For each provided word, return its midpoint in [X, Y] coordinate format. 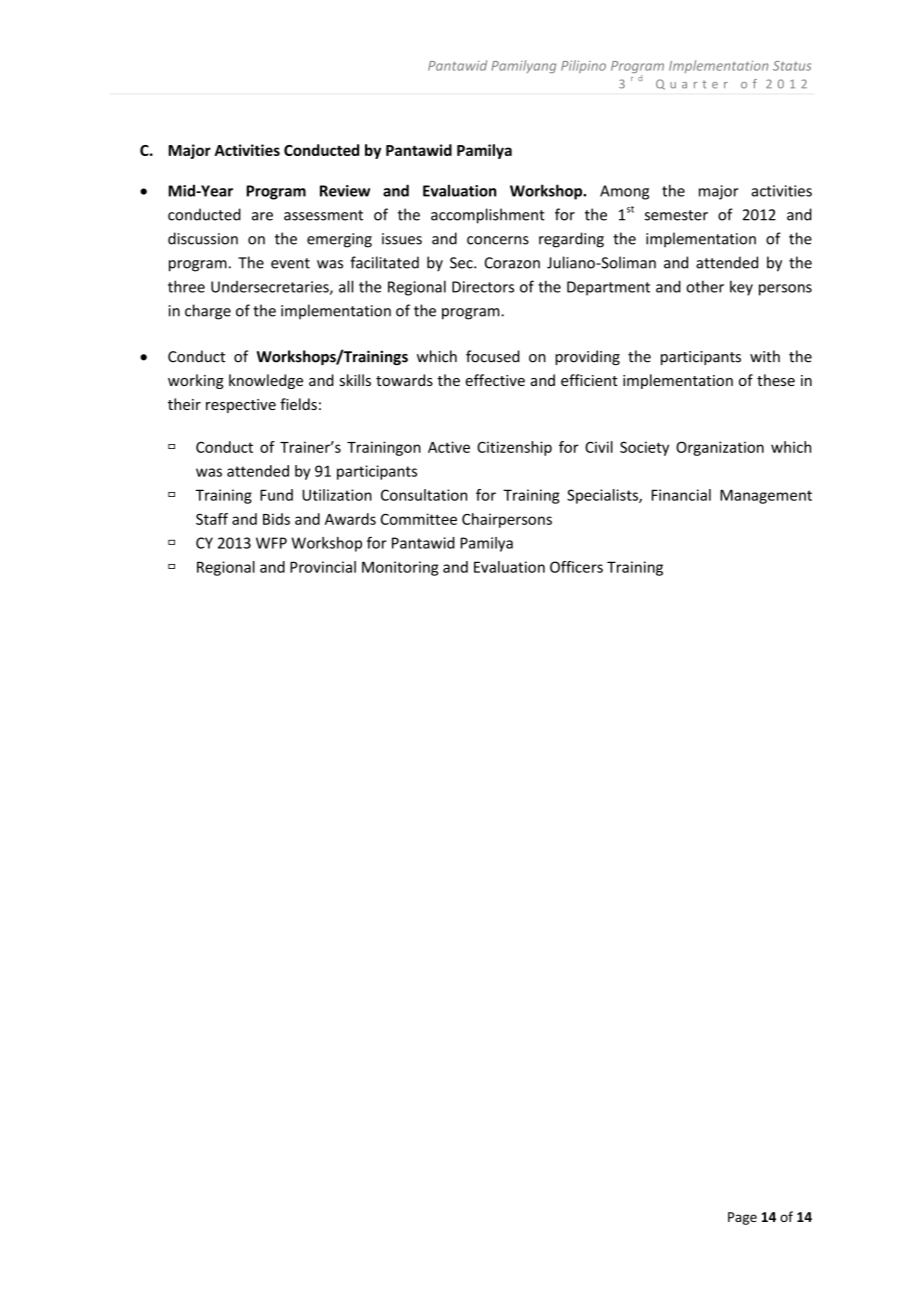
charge [208, 312]
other [705, 286]
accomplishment [488, 216]
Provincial [323, 567]
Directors [483, 287]
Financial [681, 495]
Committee [419, 519]
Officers [576, 567]
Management [766, 496]
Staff [212, 519]
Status [792, 66]
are [262, 216]
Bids [276, 519]
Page [742, 1218]
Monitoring [400, 568]
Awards [350, 519]
